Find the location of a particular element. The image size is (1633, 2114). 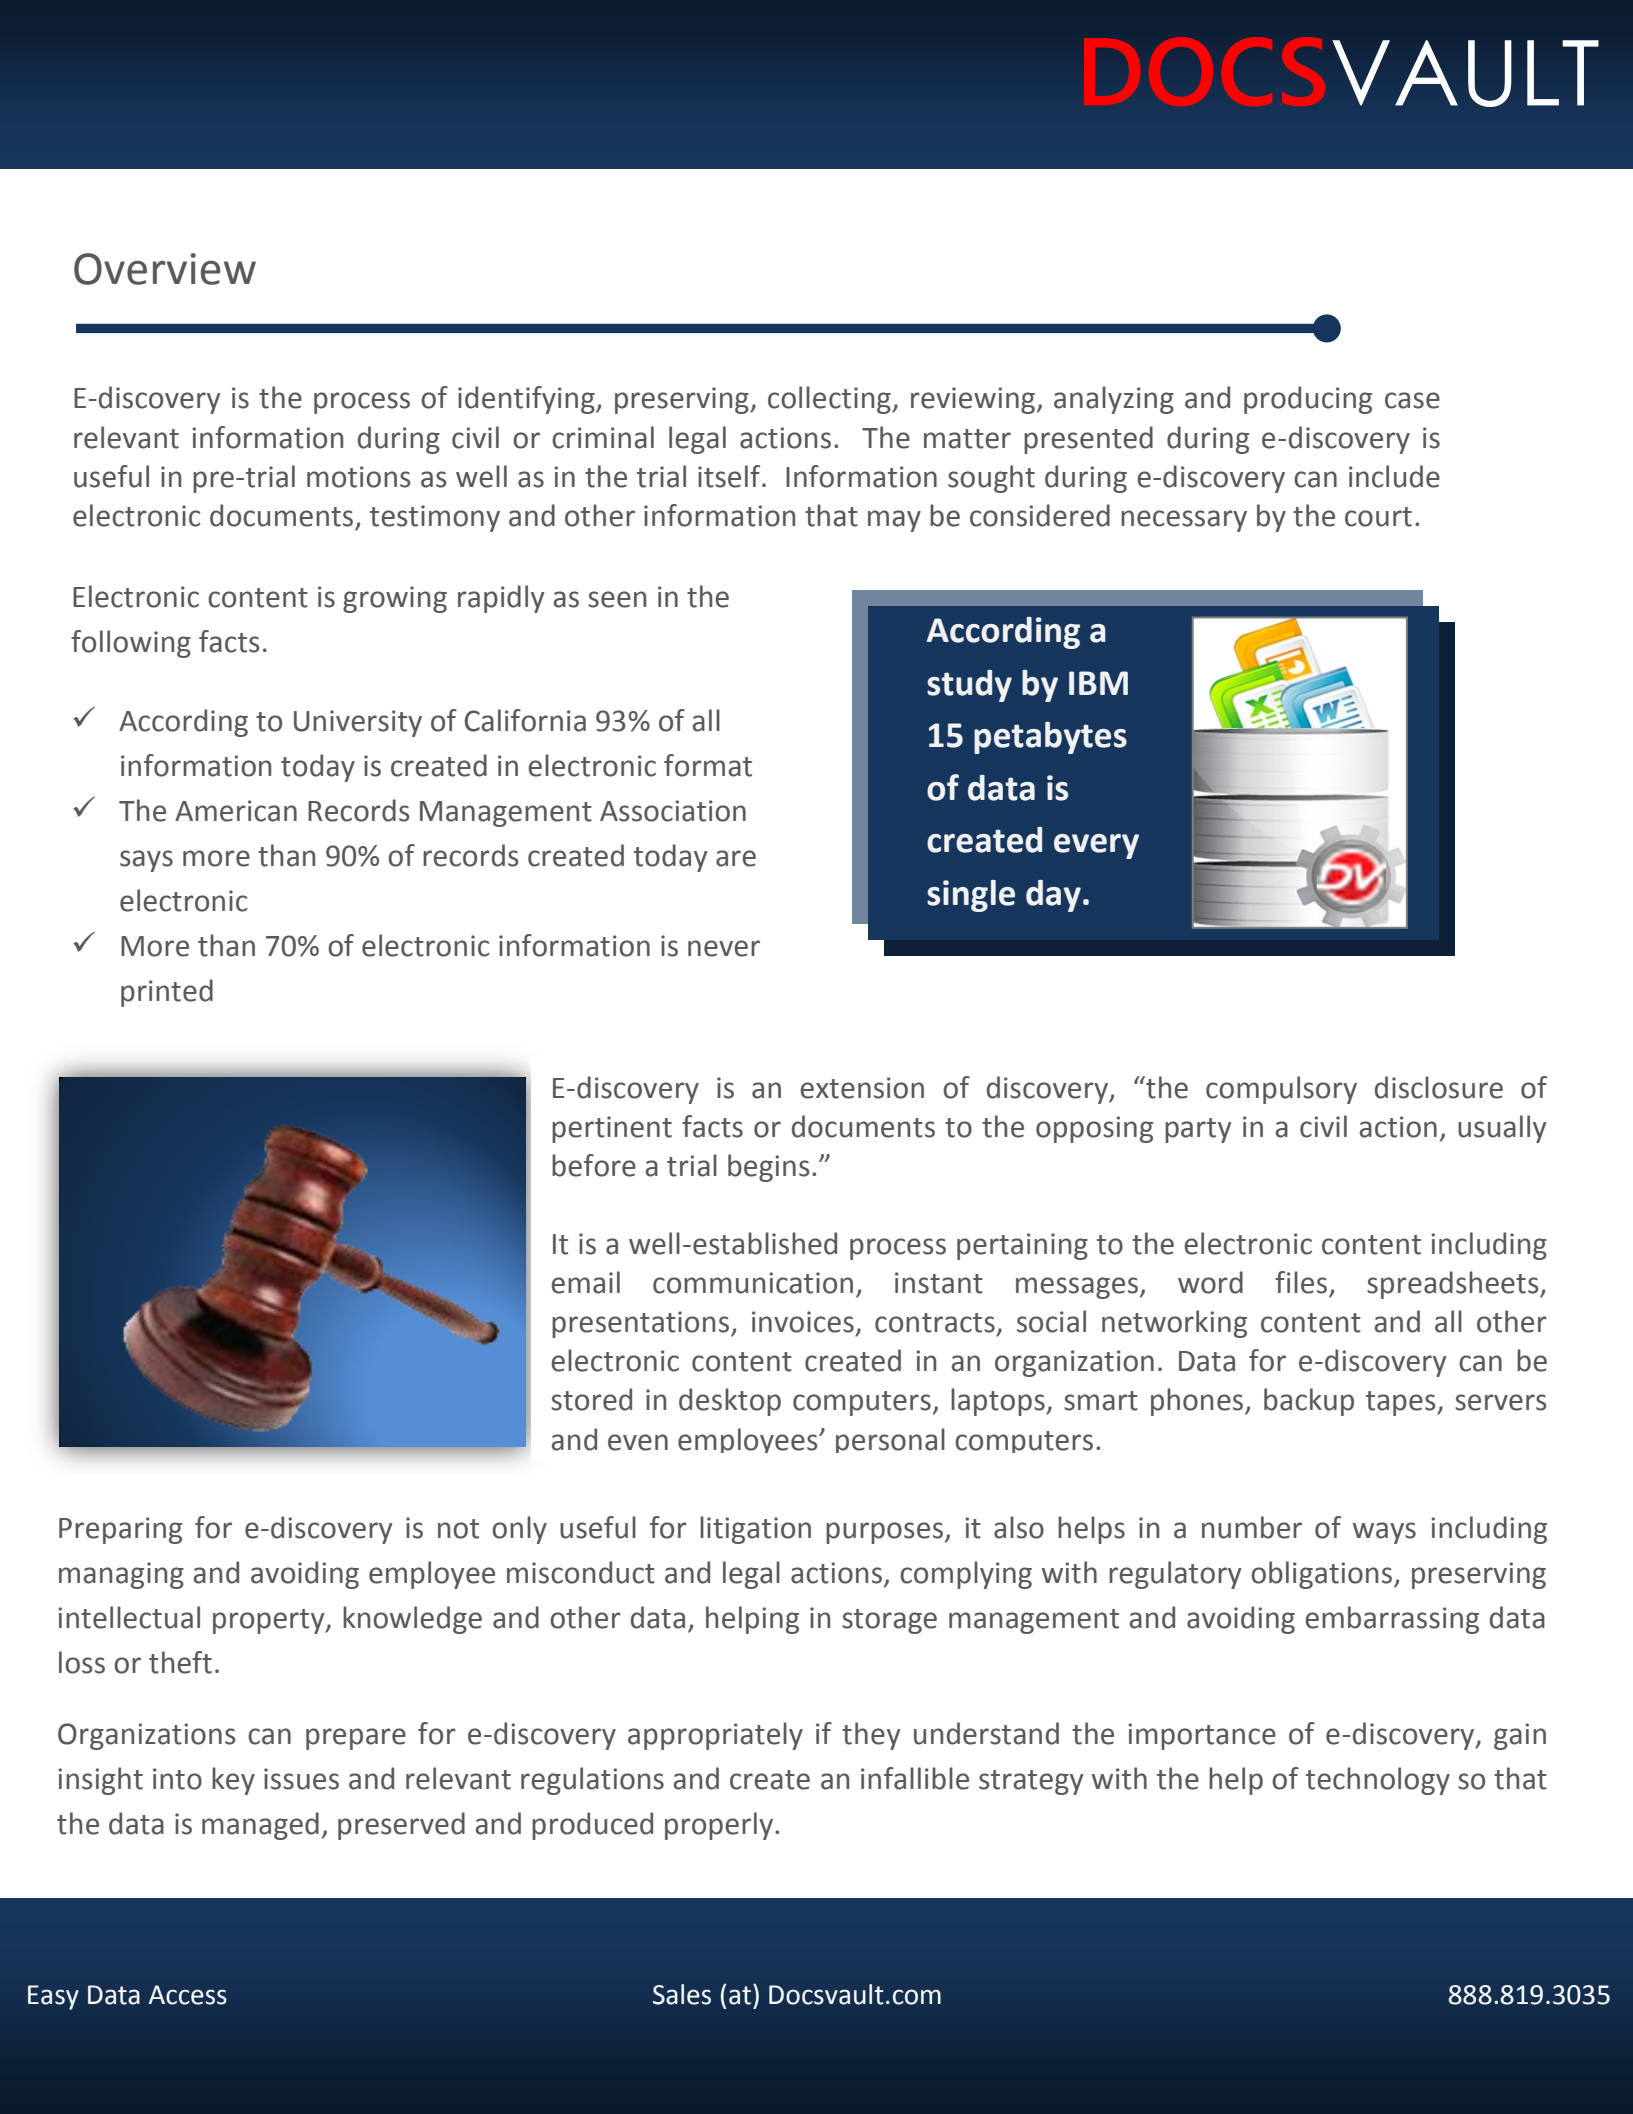

Access is located at coordinates (188, 1995).
